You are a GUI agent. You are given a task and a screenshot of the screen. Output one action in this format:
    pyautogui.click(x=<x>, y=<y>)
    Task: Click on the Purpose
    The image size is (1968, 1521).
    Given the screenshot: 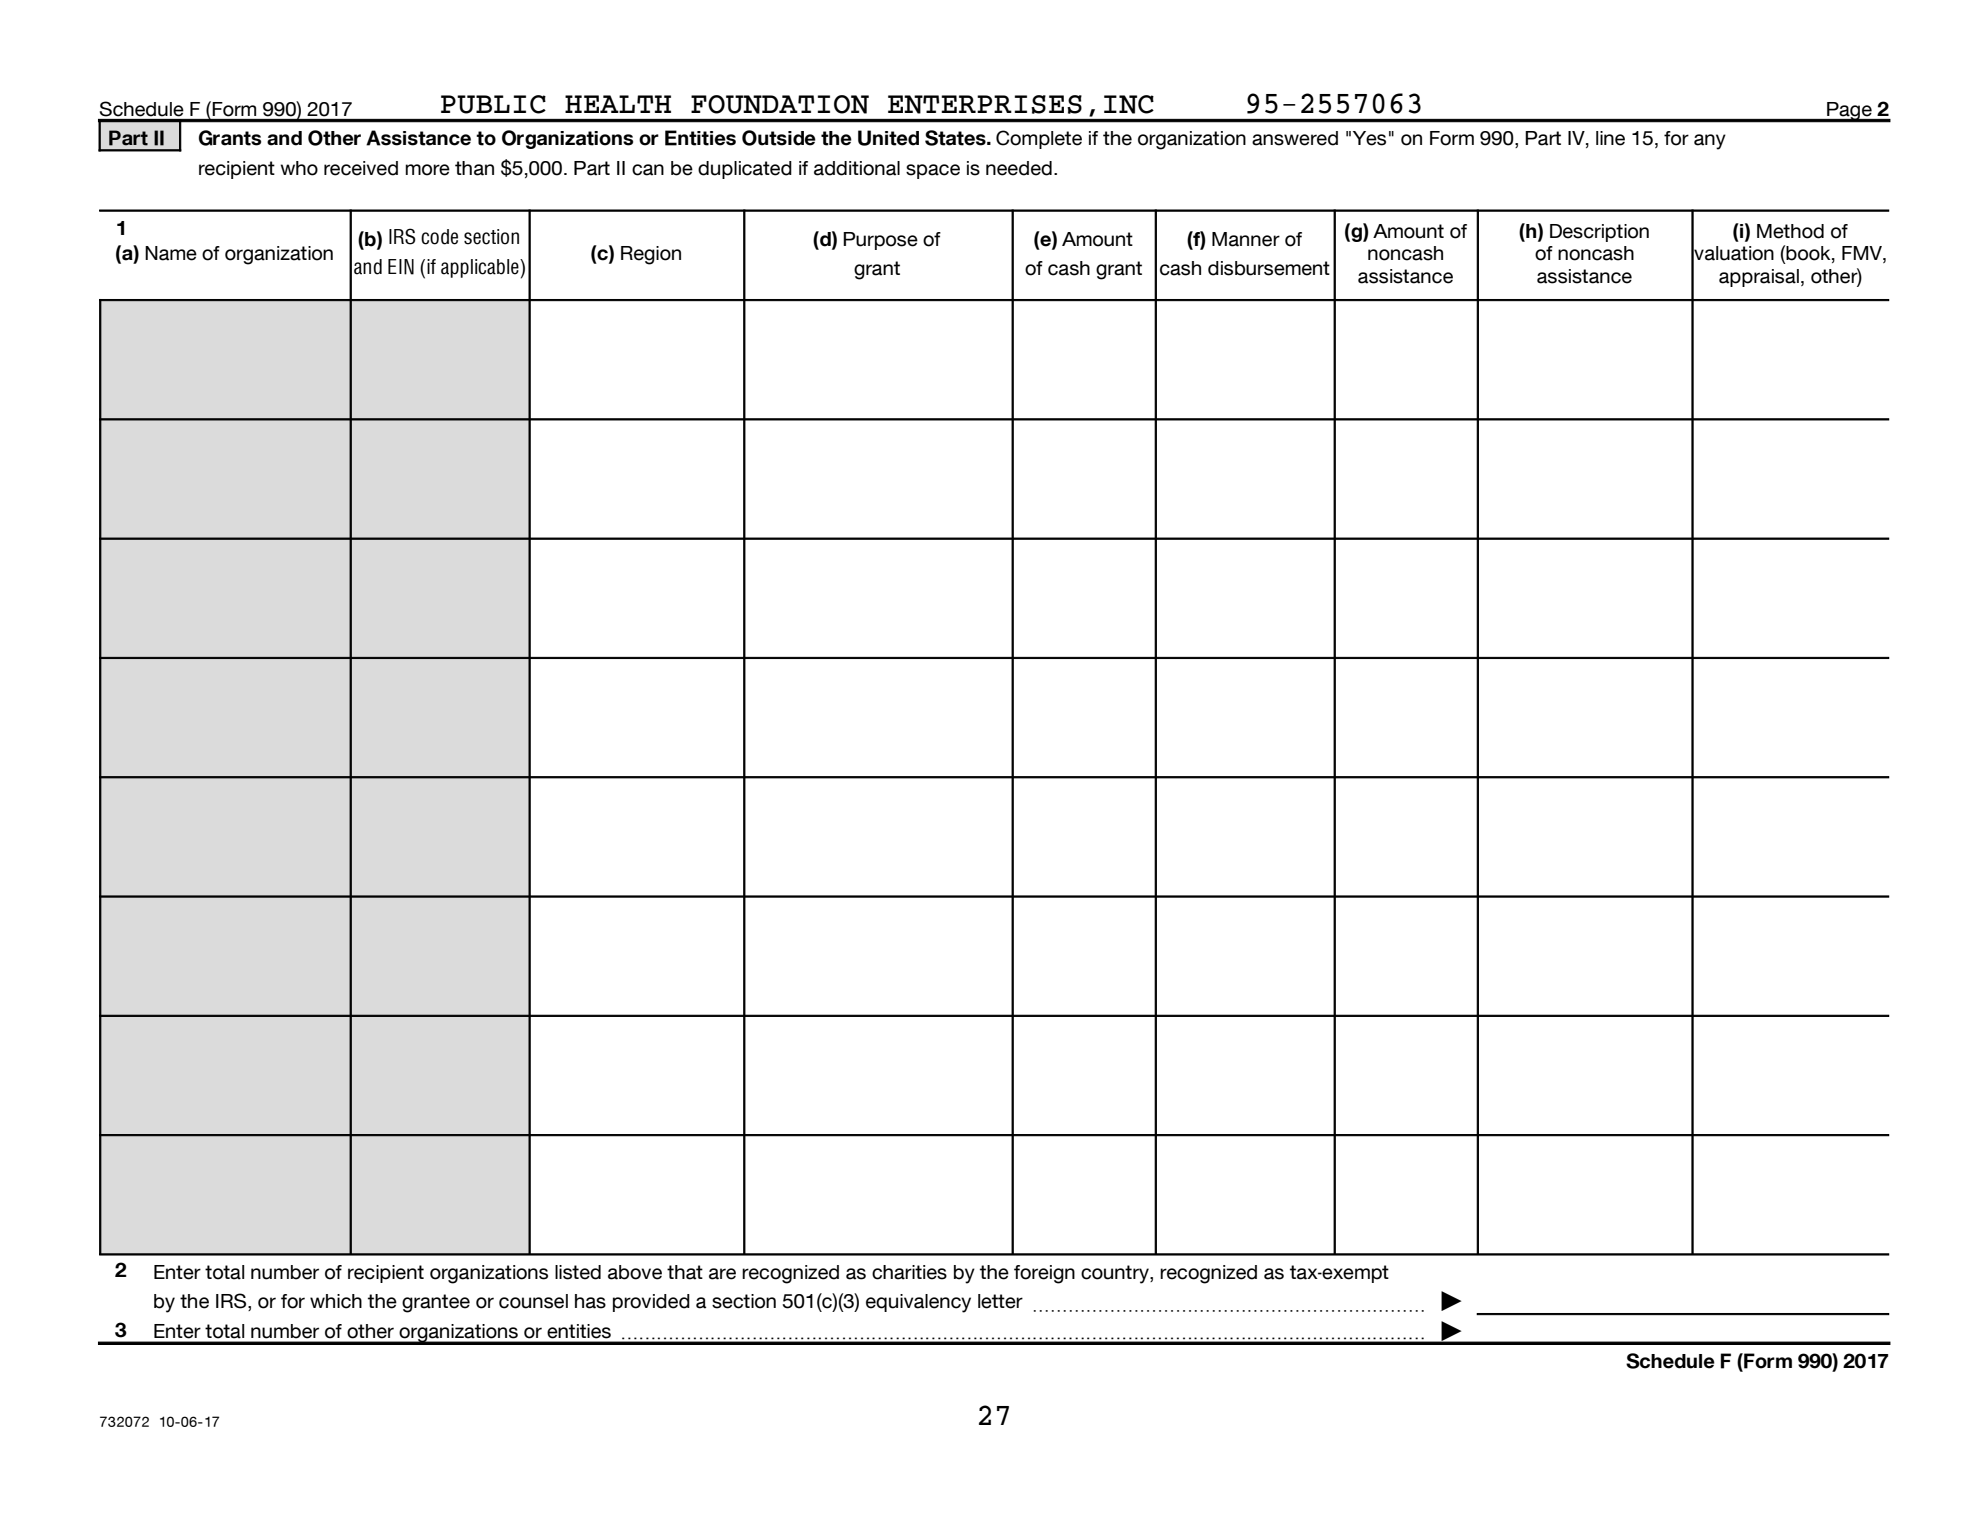 What is the action you would take?
    pyautogui.click(x=880, y=241)
